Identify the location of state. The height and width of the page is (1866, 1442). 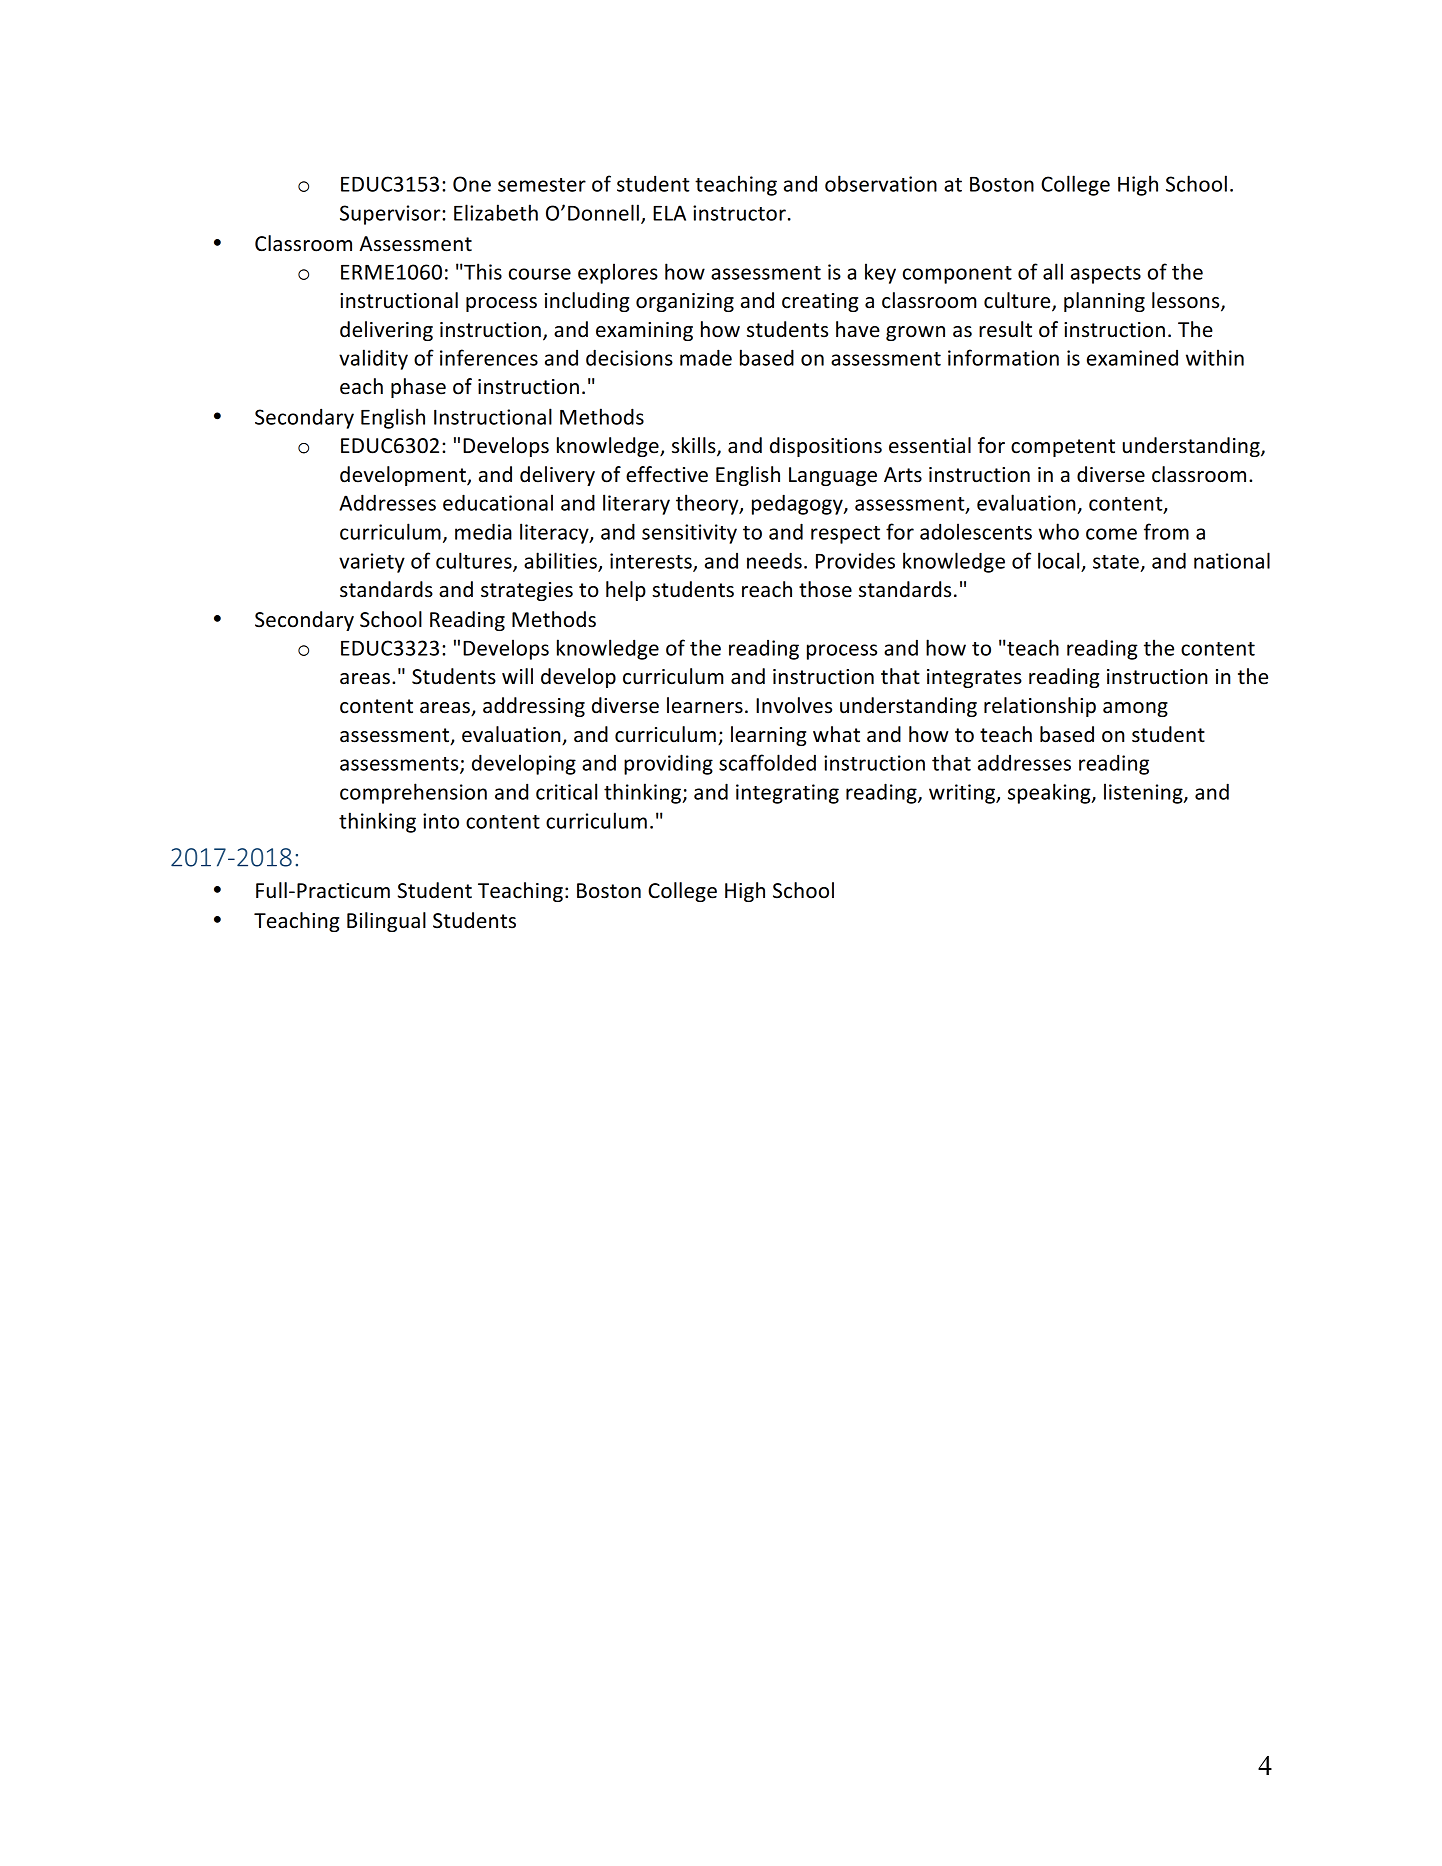
(1116, 562).
